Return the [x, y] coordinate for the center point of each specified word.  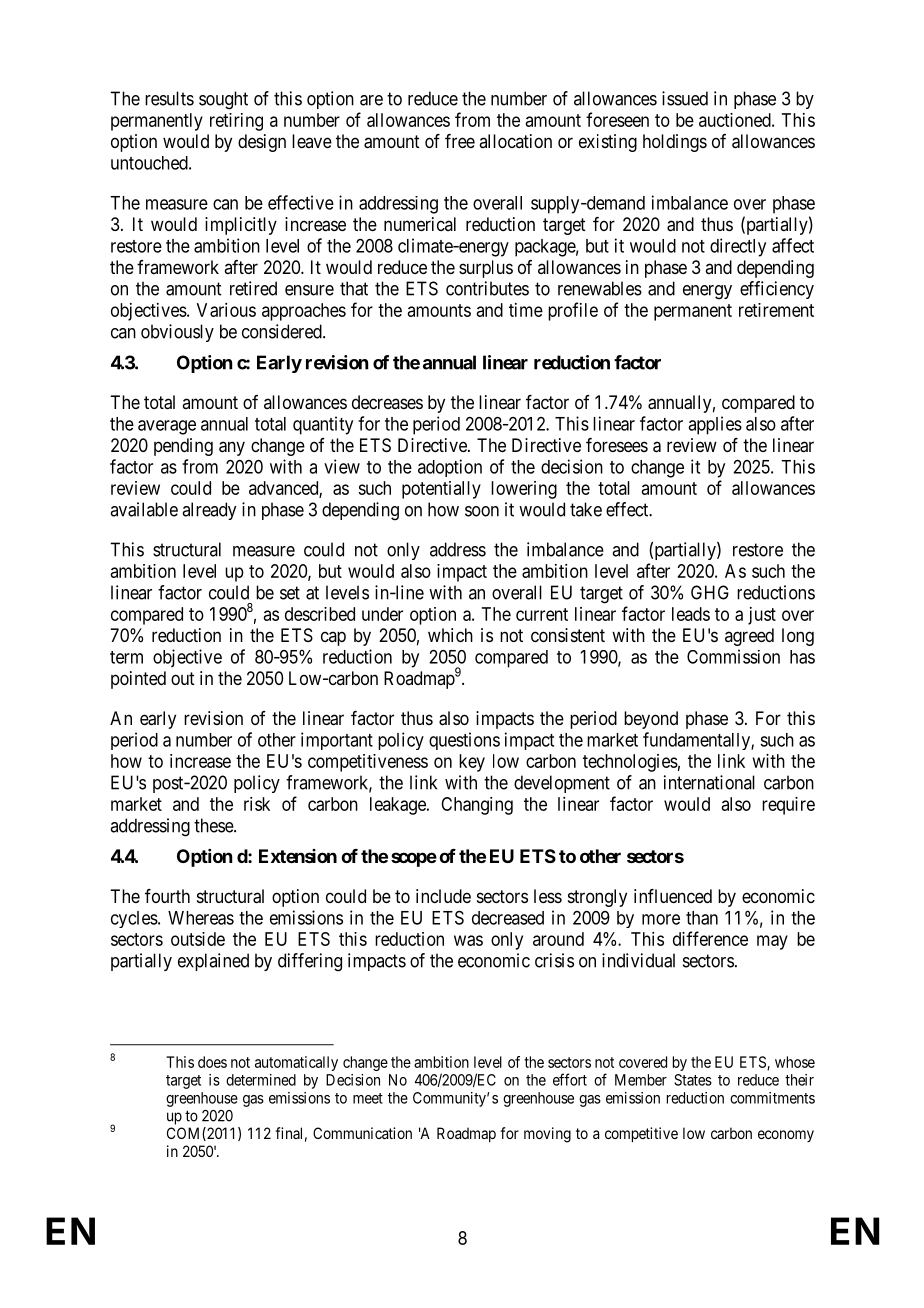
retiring [236, 122]
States [693, 1080]
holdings [675, 143]
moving [547, 1135]
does [212, 1062]
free [460, 141]
